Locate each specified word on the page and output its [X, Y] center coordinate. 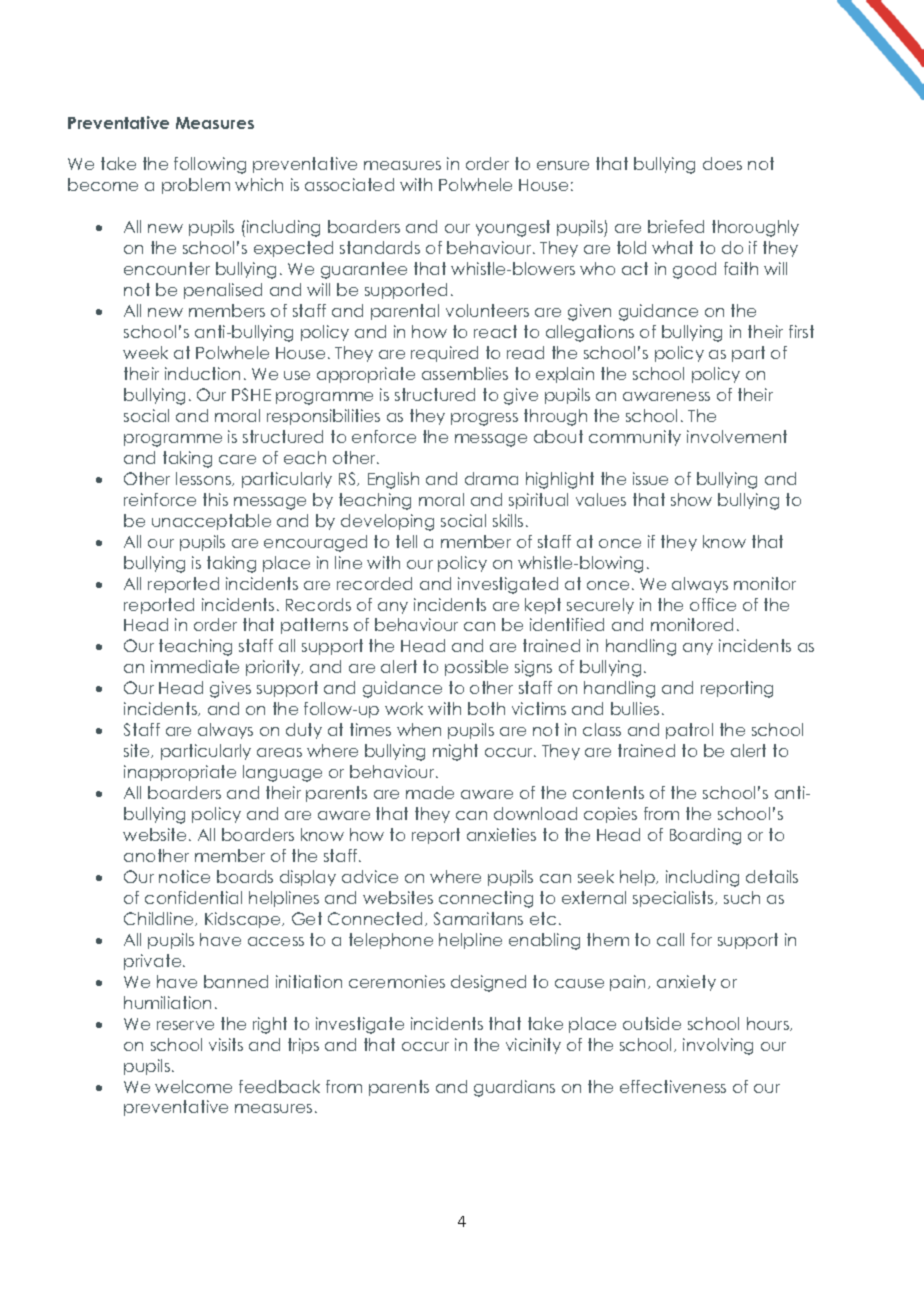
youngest [513, 228]
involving [718, 1046]
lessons [205, 479]
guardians [514, 1088]
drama [491, 478]
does [722, 163]
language [282, 773]
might [455, 752]
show [691, 499]
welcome [193, 1086]
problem [196, 186]
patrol [689, 731]
